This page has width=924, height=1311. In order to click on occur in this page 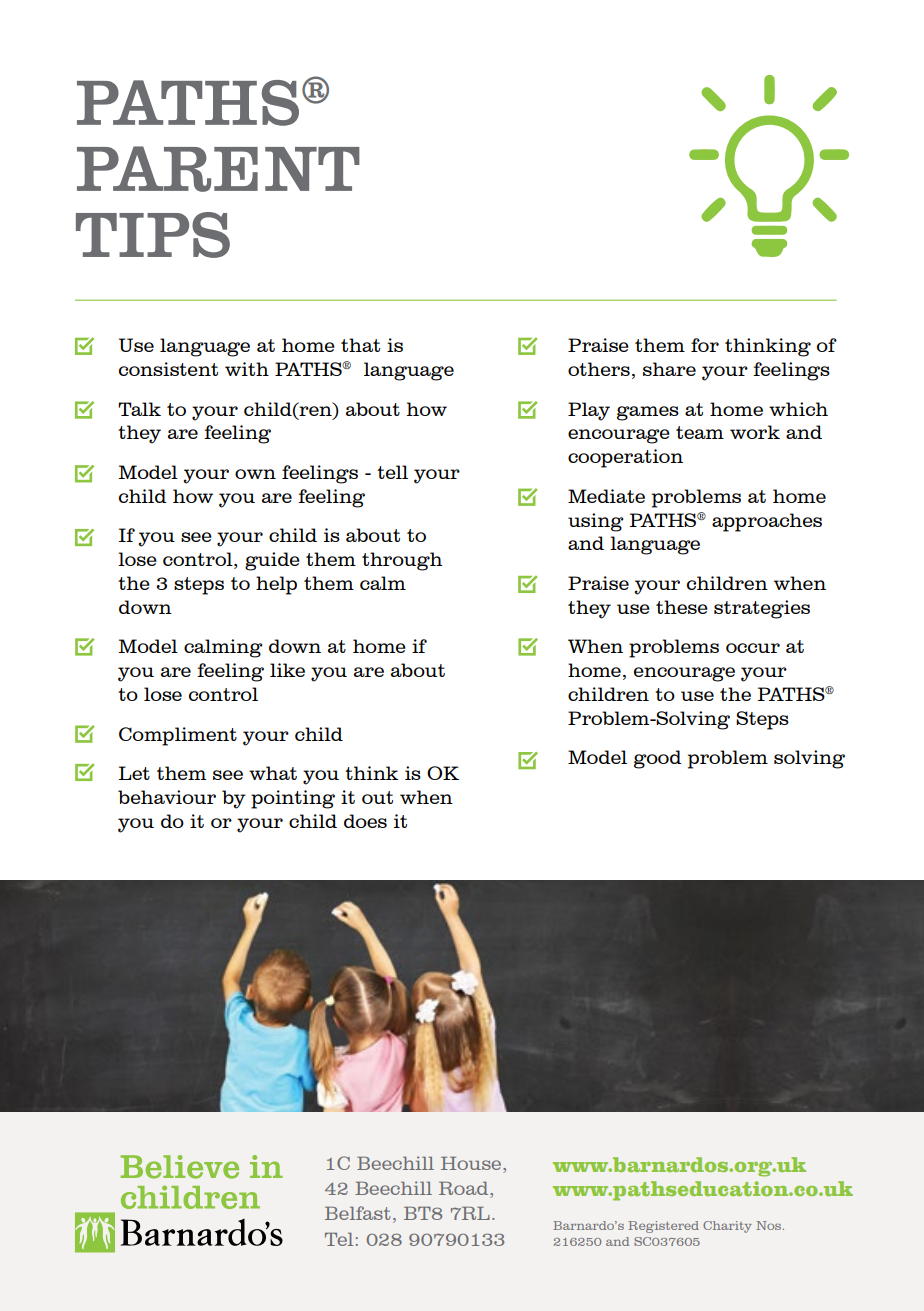, I will do `click(753, 648)`.
